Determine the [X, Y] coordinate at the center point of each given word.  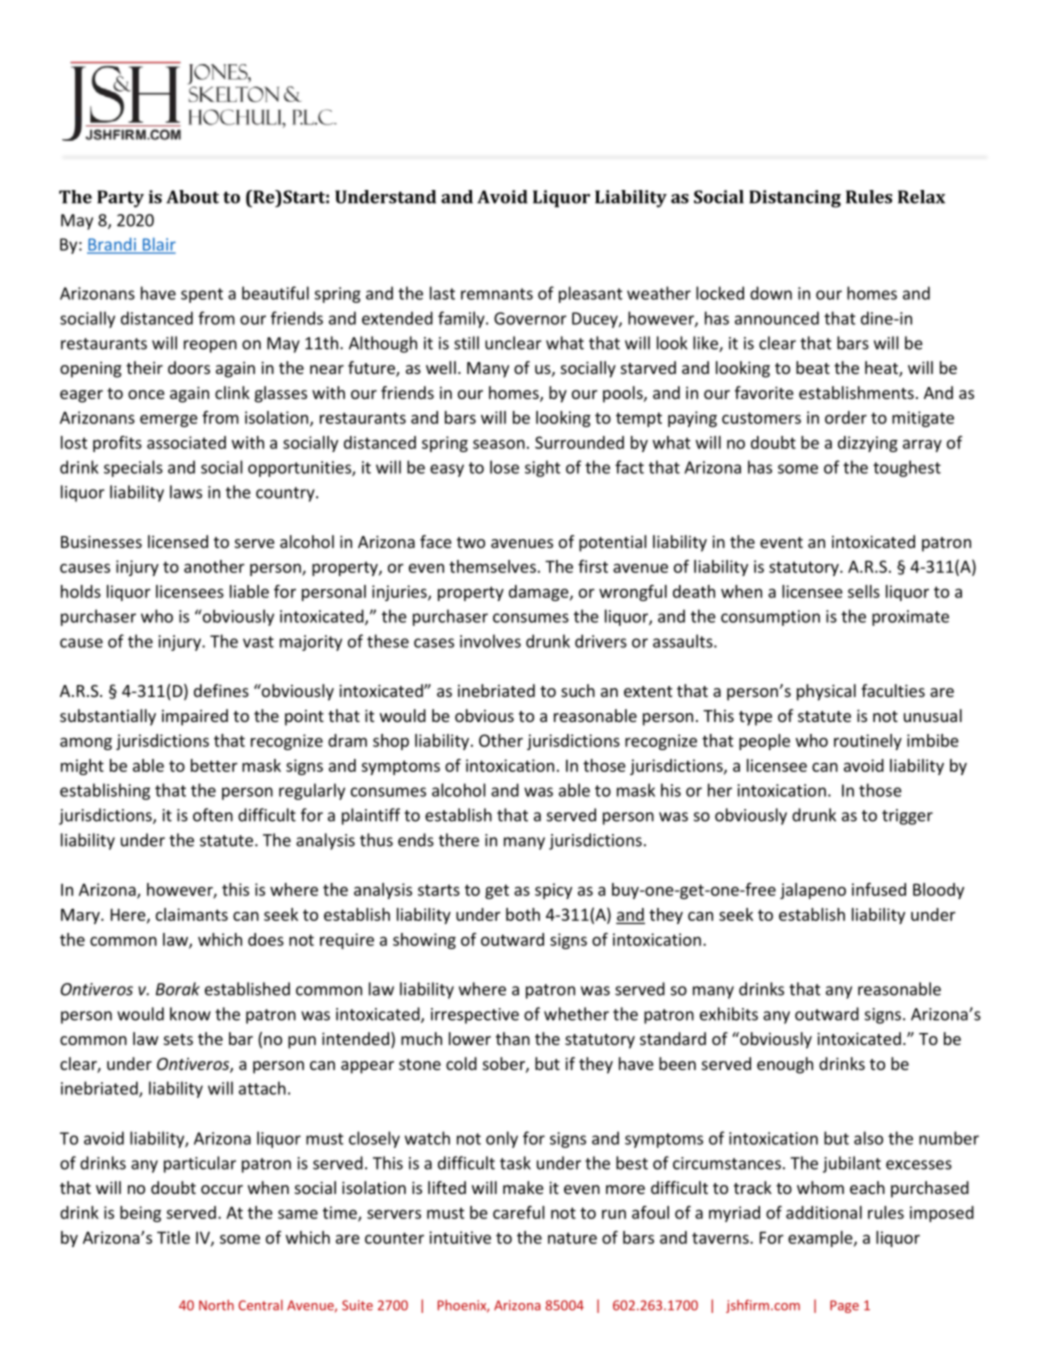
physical [826, 692]
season [499, 444]
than [513, 1038]
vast [258, 642]
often [213, 815]
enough [785, 1065]
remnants [497, 294]
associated [186, 442]
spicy [553, 891]
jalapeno [813, 891]
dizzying [868, 444]
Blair [158, 245]
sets [178, 1039]
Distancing [795, 199]
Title [173, 1237]
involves [490, 641]
